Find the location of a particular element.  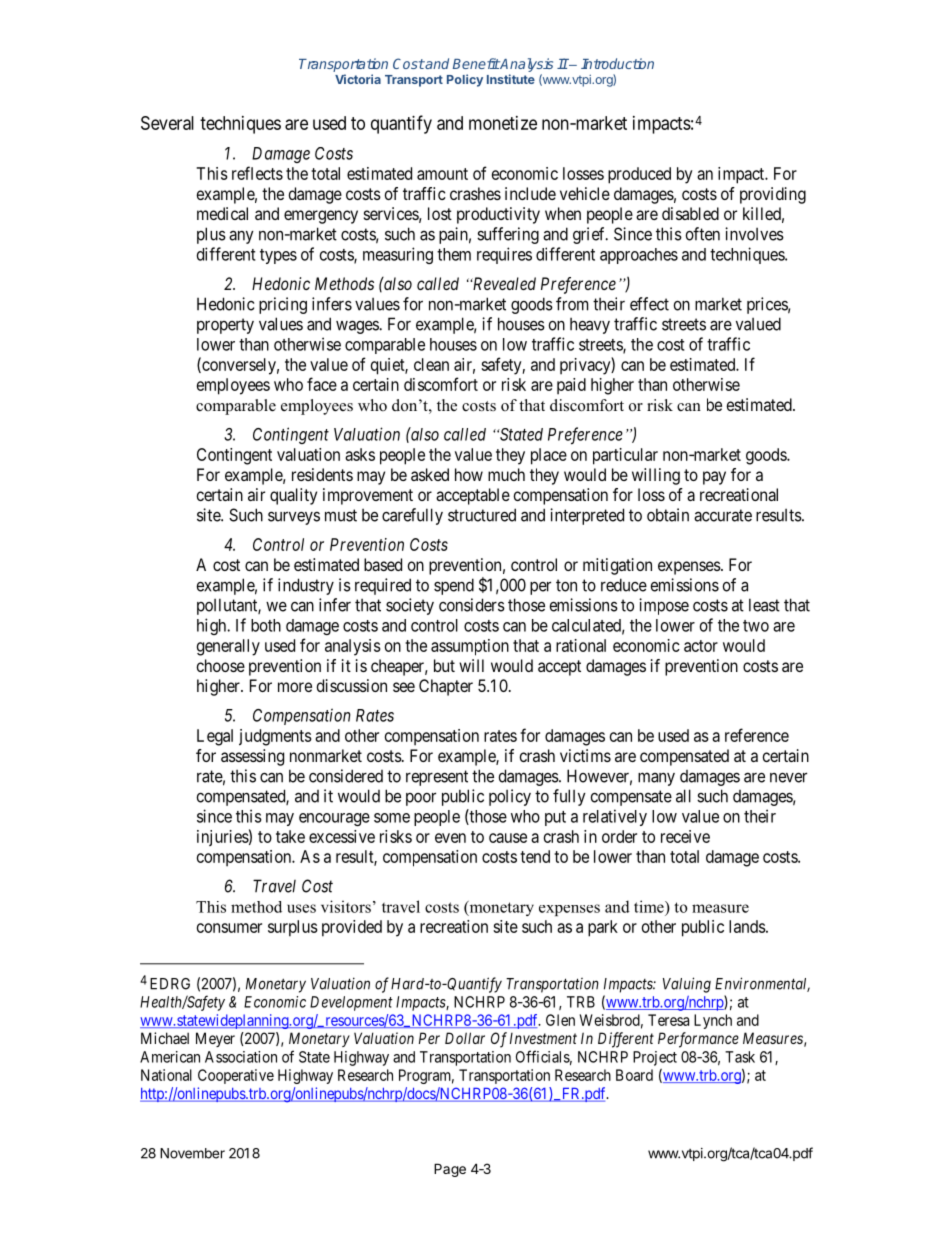

cause is located at coordinates (508, 838).
